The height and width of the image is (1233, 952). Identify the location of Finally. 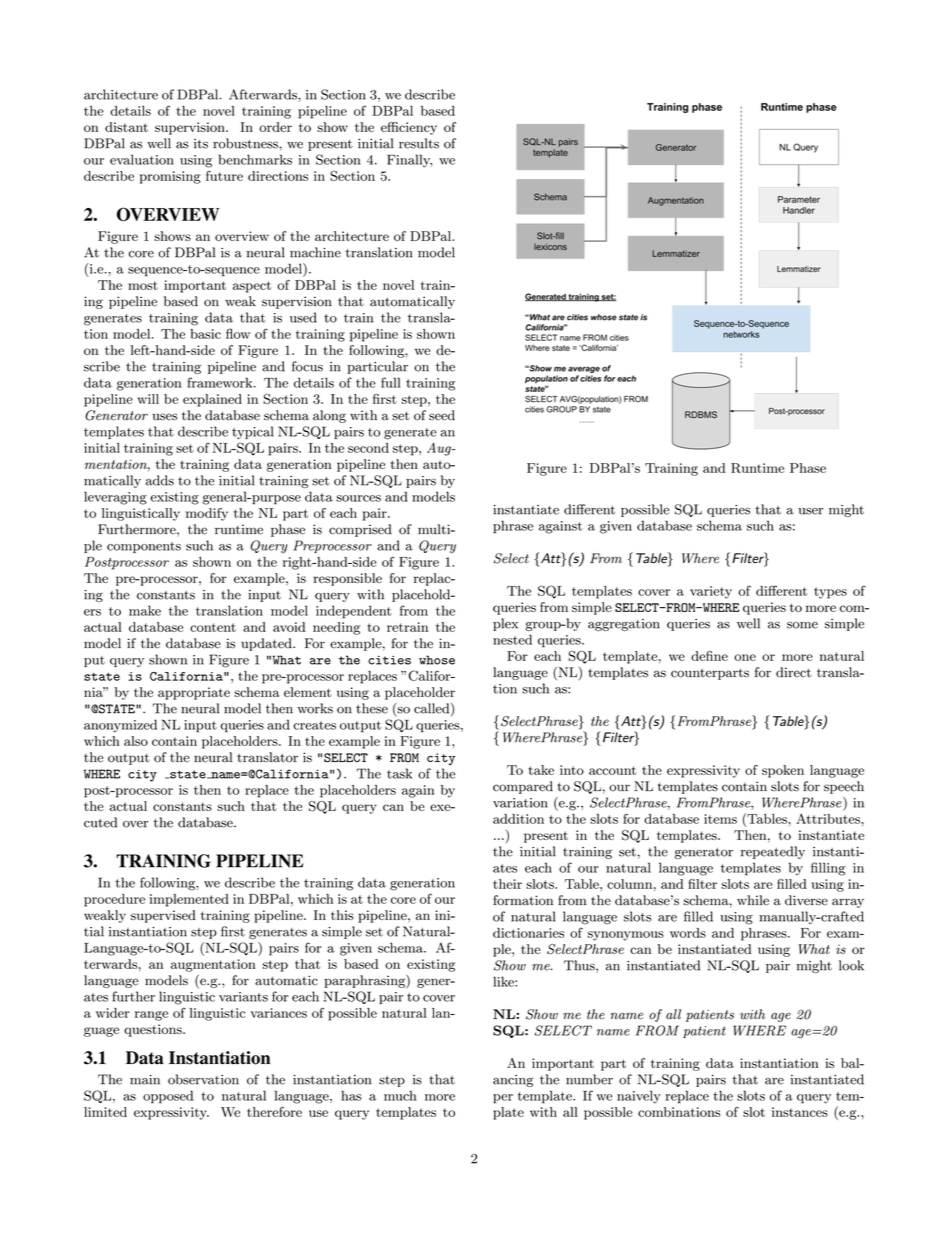
(409, 161).
